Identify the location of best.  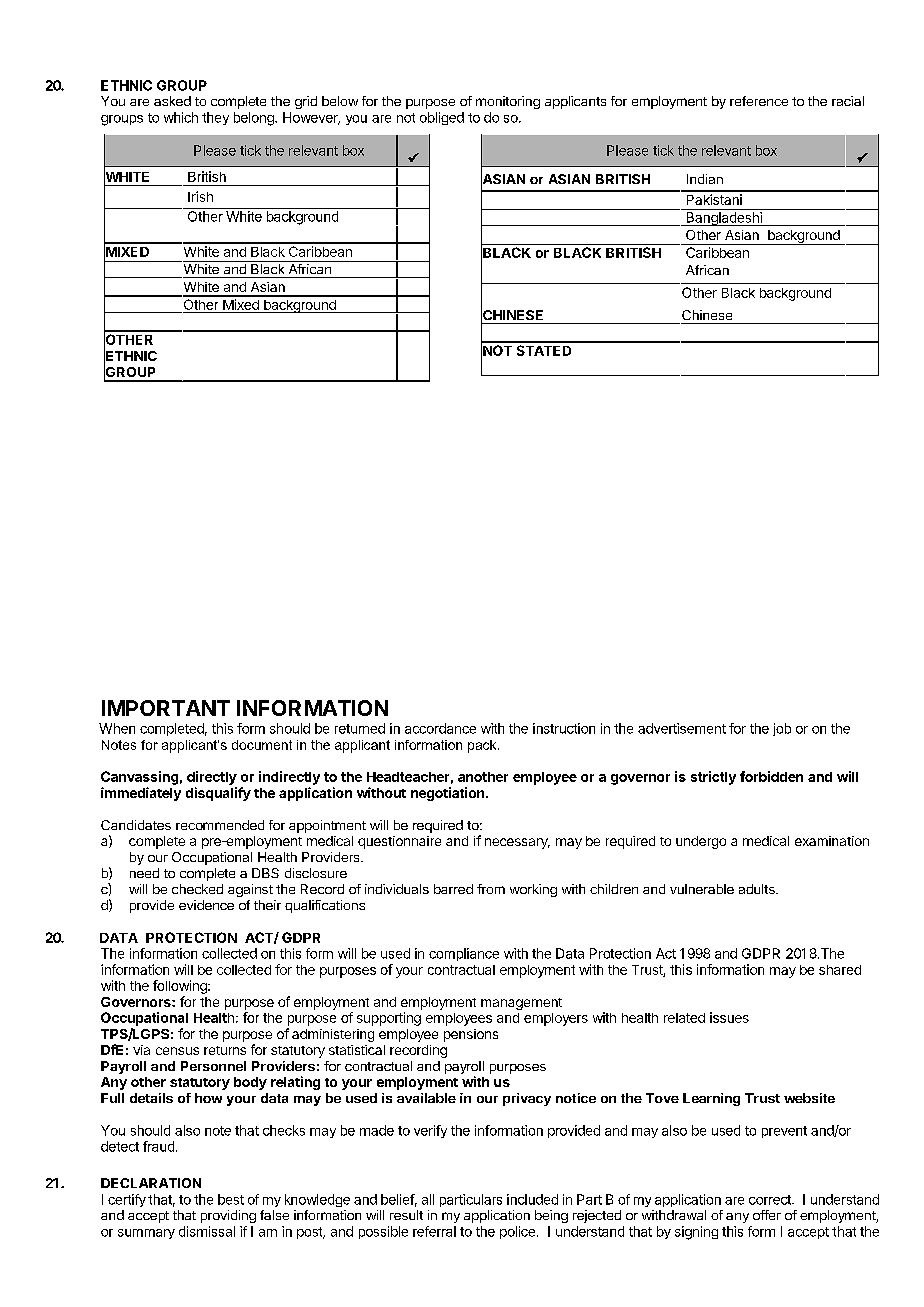
(231, 1199).
